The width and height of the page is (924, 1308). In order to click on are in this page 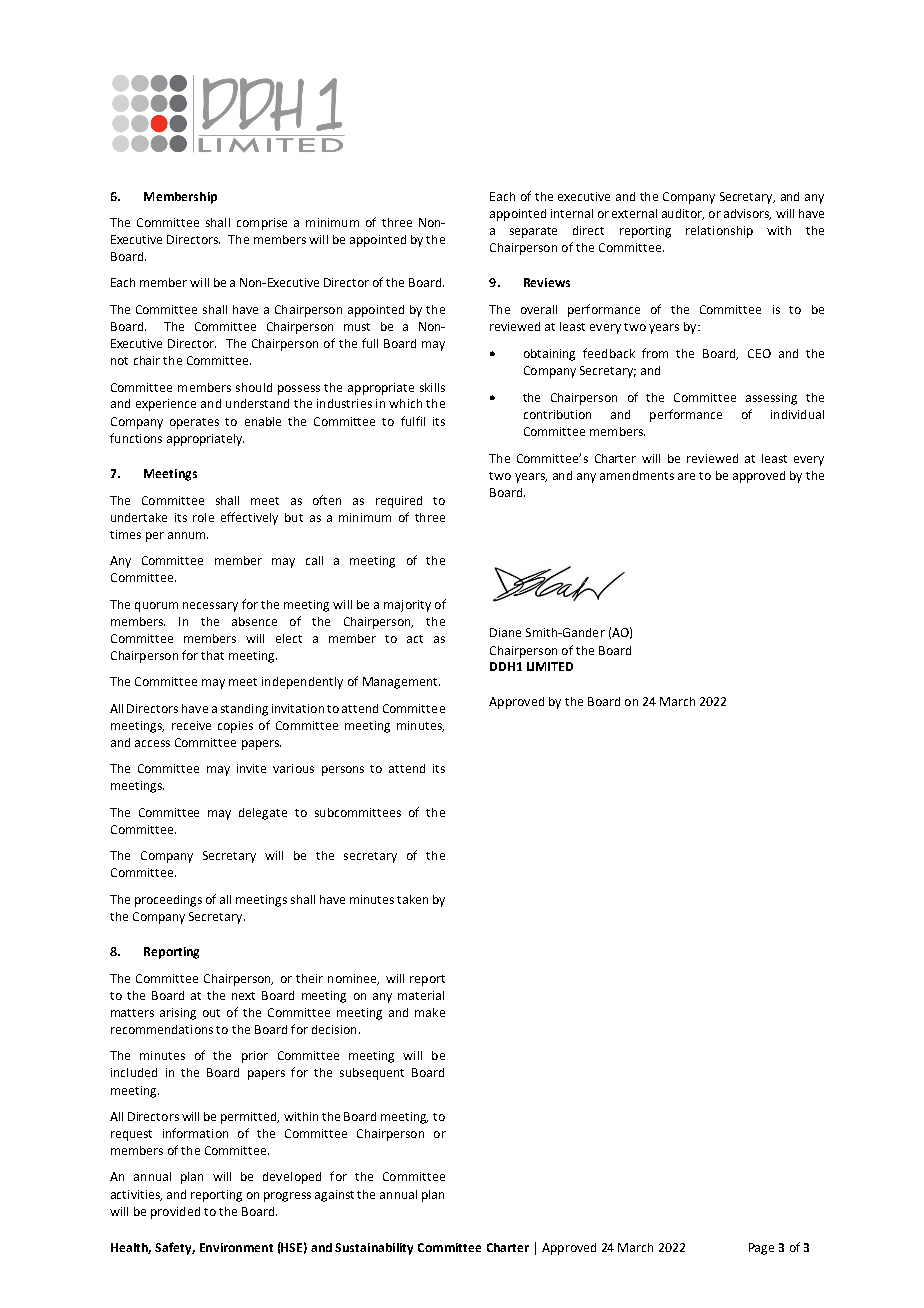, I will do `click(686, 476)`.
